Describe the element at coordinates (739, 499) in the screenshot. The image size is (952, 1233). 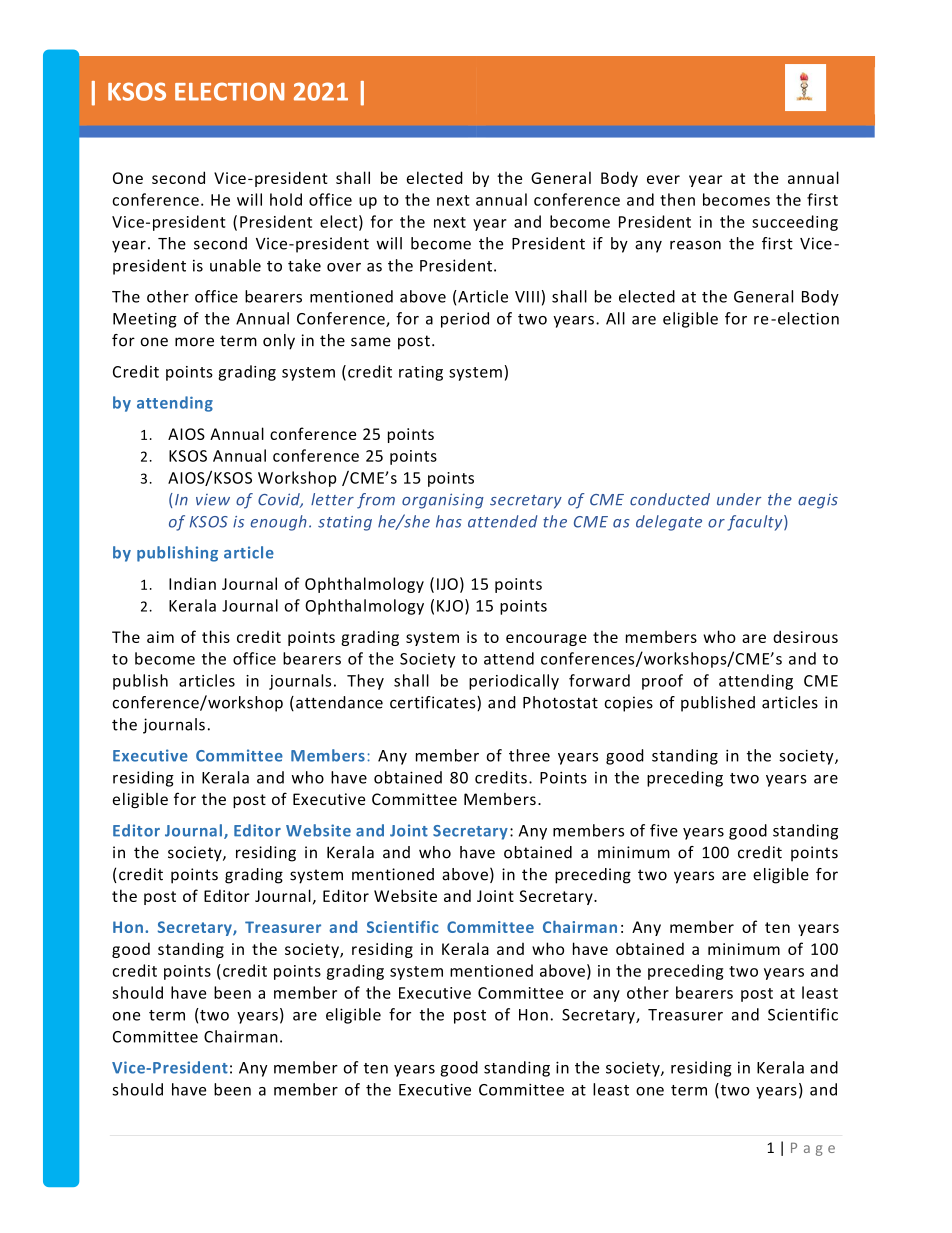
I see `under` at that location.
